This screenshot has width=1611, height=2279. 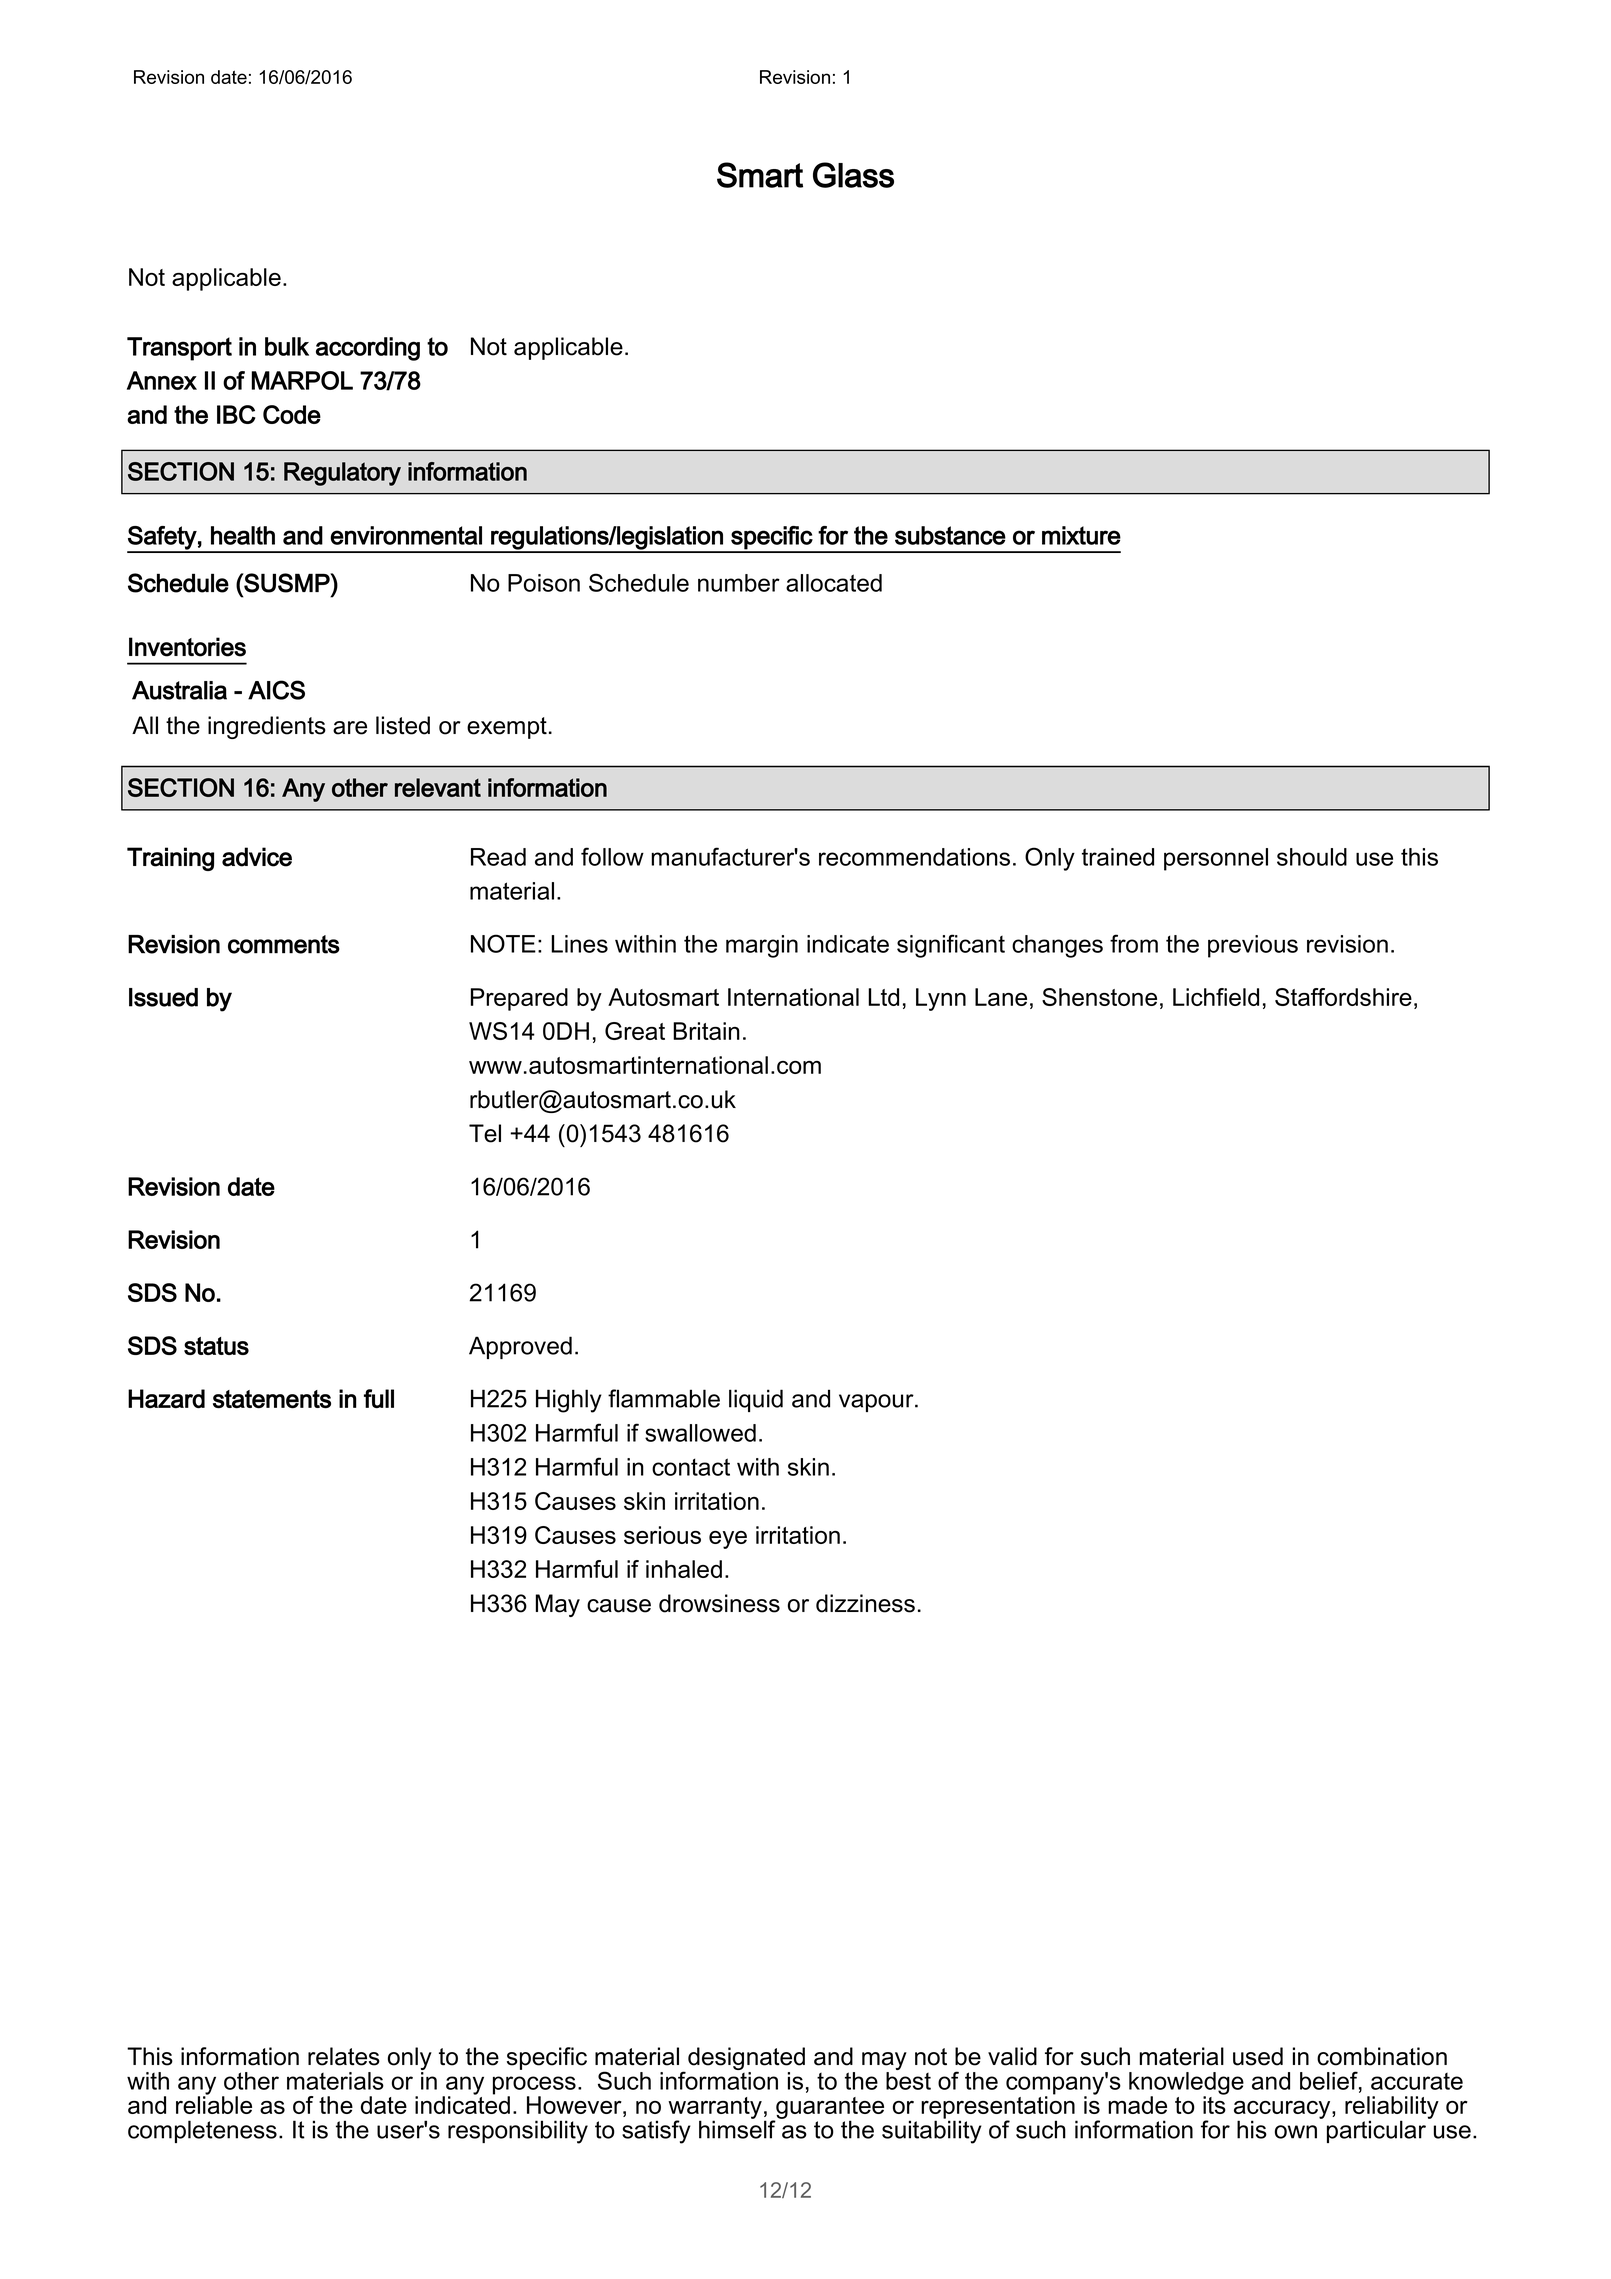 What do you see at coordinates (706, 1031) in the screenshot?
I see `Britain` at bounding box center [706, 1031].
